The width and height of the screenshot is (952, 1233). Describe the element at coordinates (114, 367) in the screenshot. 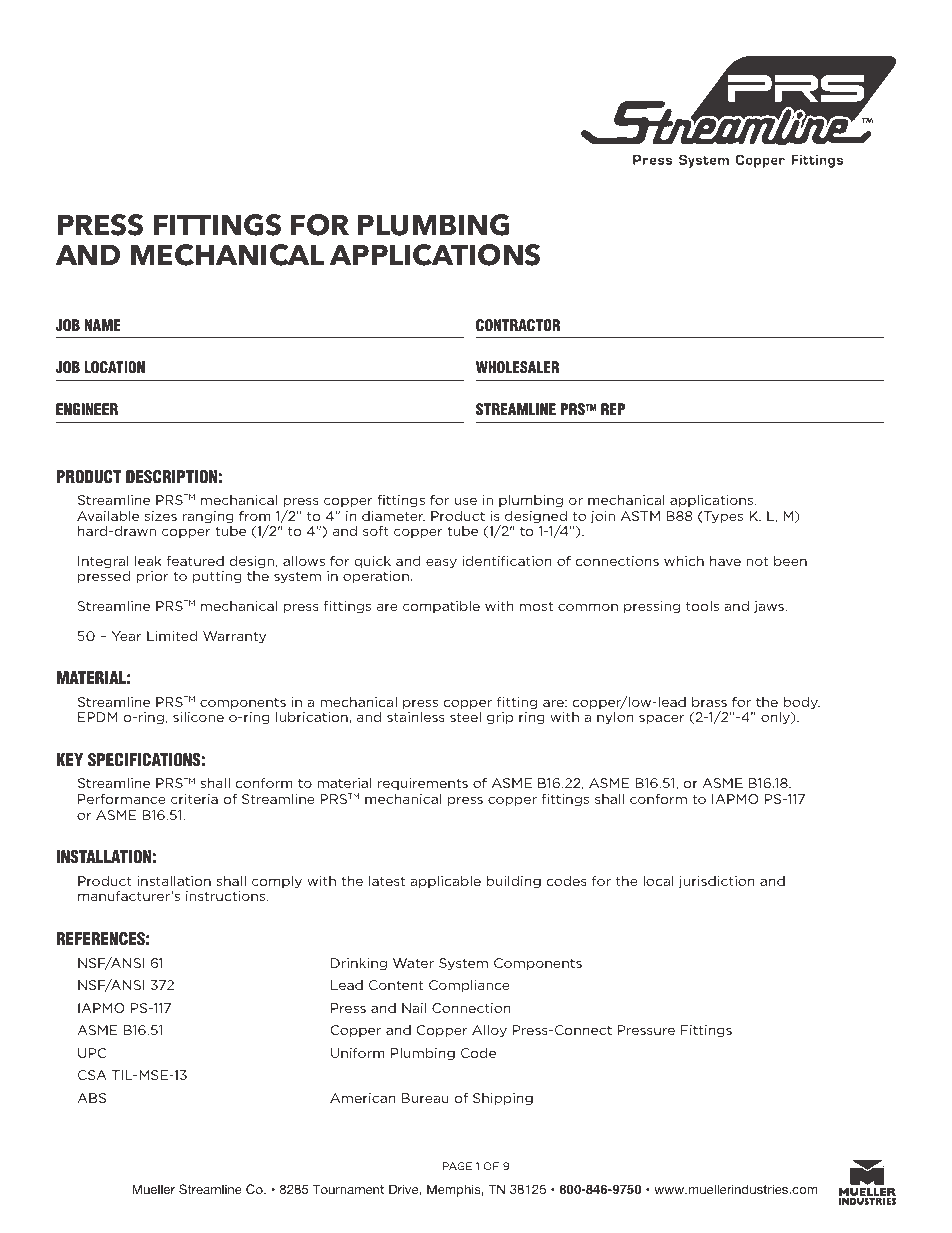

I see `LOCATION` at that location.
